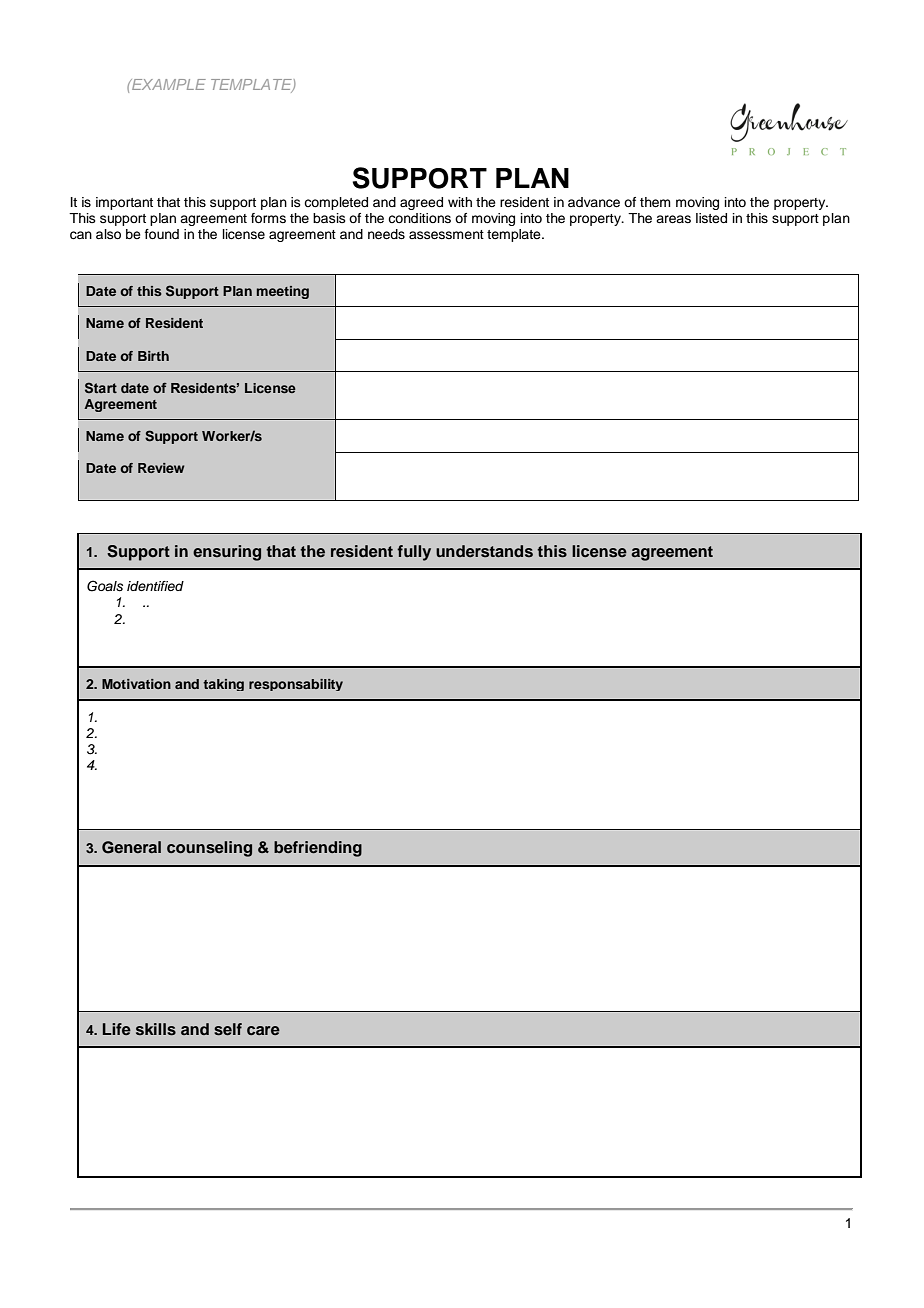 The image size is (924, 1308). What do you see at coordinates (136, 684) in the document?
I see `Motivation` at bounding box center [136, 684].
